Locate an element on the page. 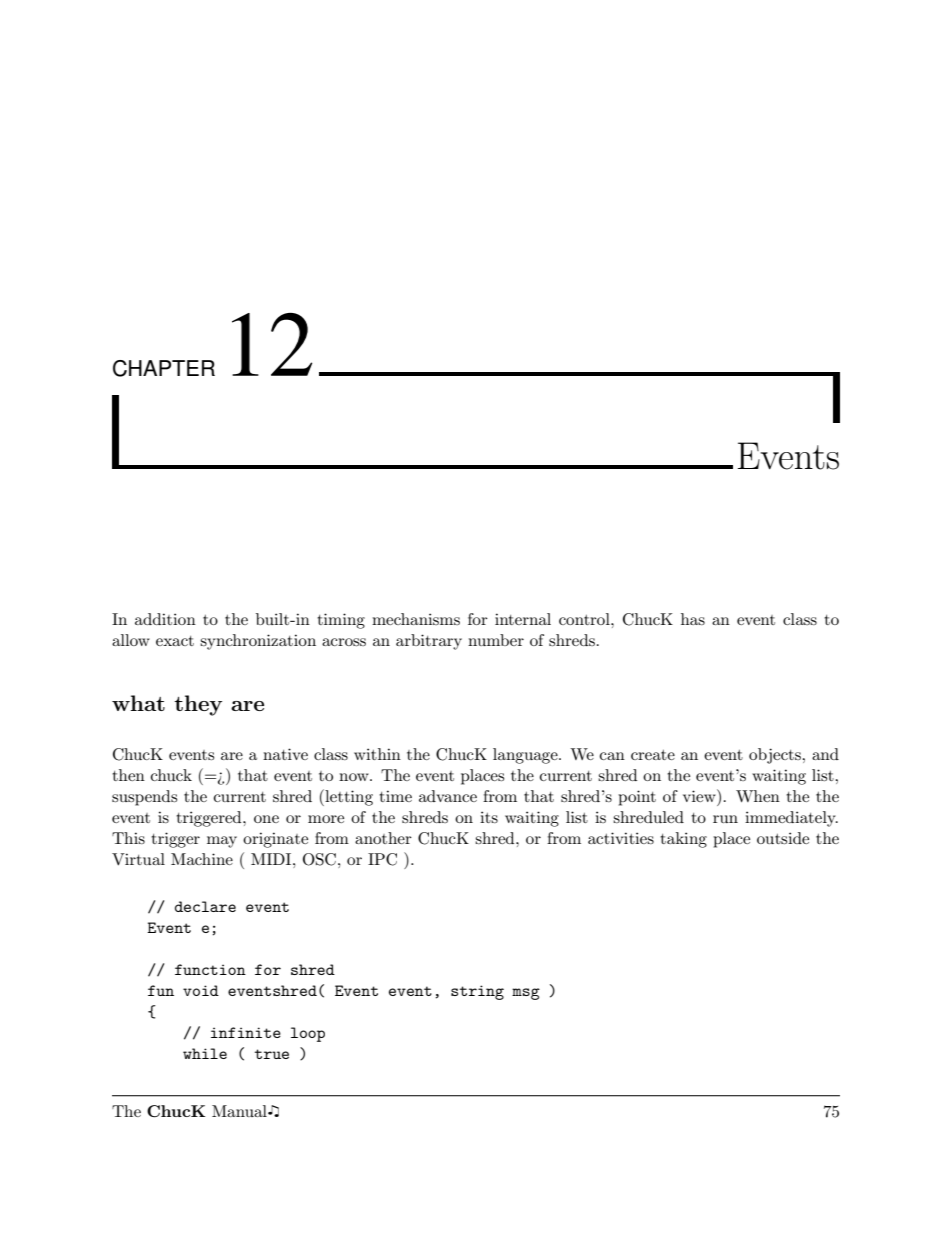 The height and width of the document is (1233, 952). they is located at coordinates (198, 705).
